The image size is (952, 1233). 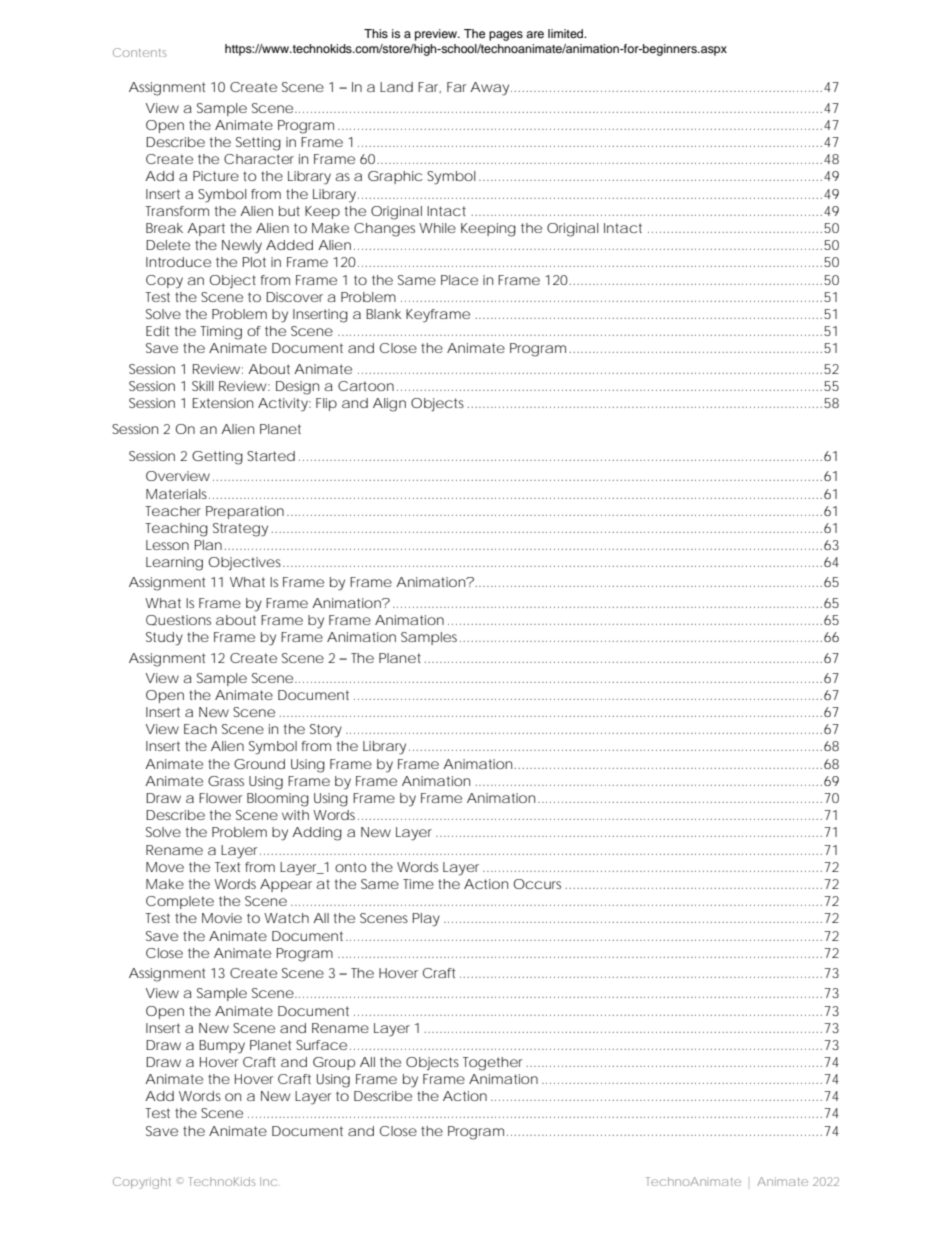 What do you see at coordinates (140, 52) in the image?
I see `Contents` at bounding box center [140, 52].
